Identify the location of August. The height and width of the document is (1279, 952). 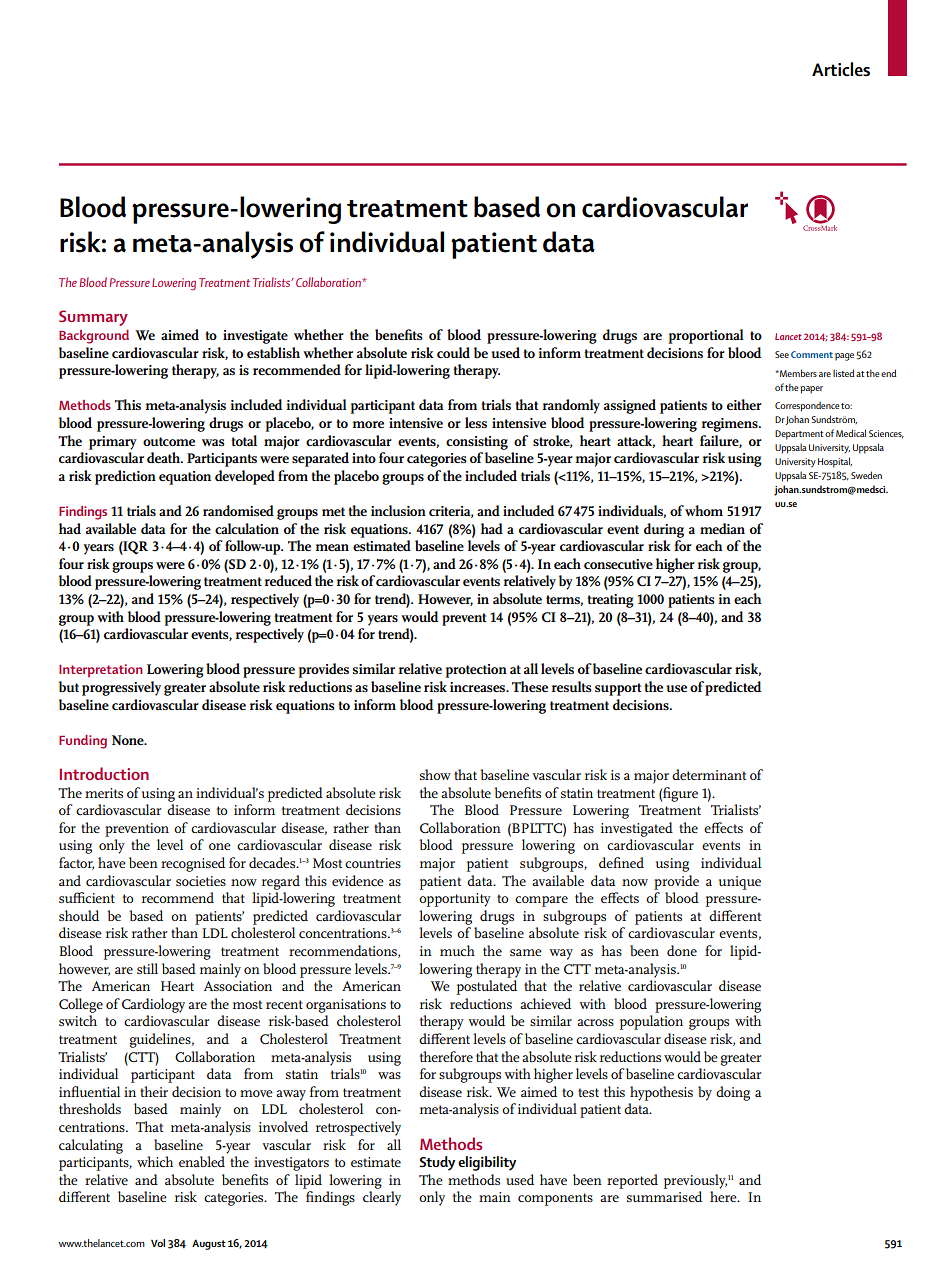
(209, 1244).
